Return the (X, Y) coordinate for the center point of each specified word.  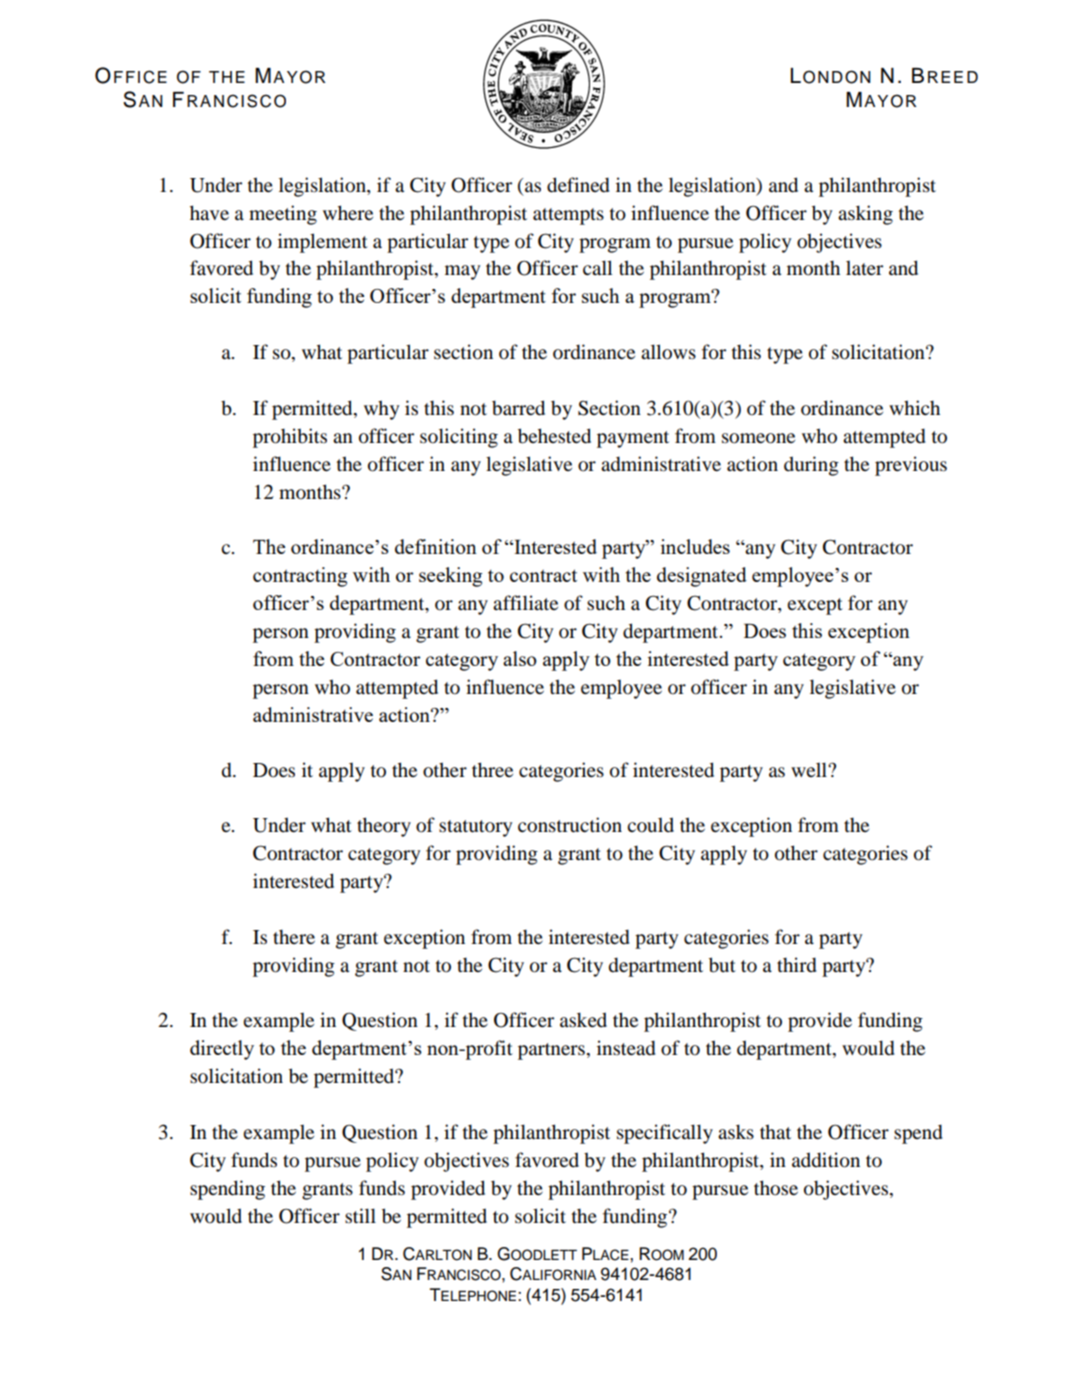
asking (865, 215)
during (811, 466)
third (797, 965)
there (294, 937)
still (360, 1215)
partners (551, 1051)
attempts (568, 216)
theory (384, 827)
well (810, 769)
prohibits (290, 438)
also (520, 658)
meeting (283, 215)
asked (583, 1019)
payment (633, 439)
